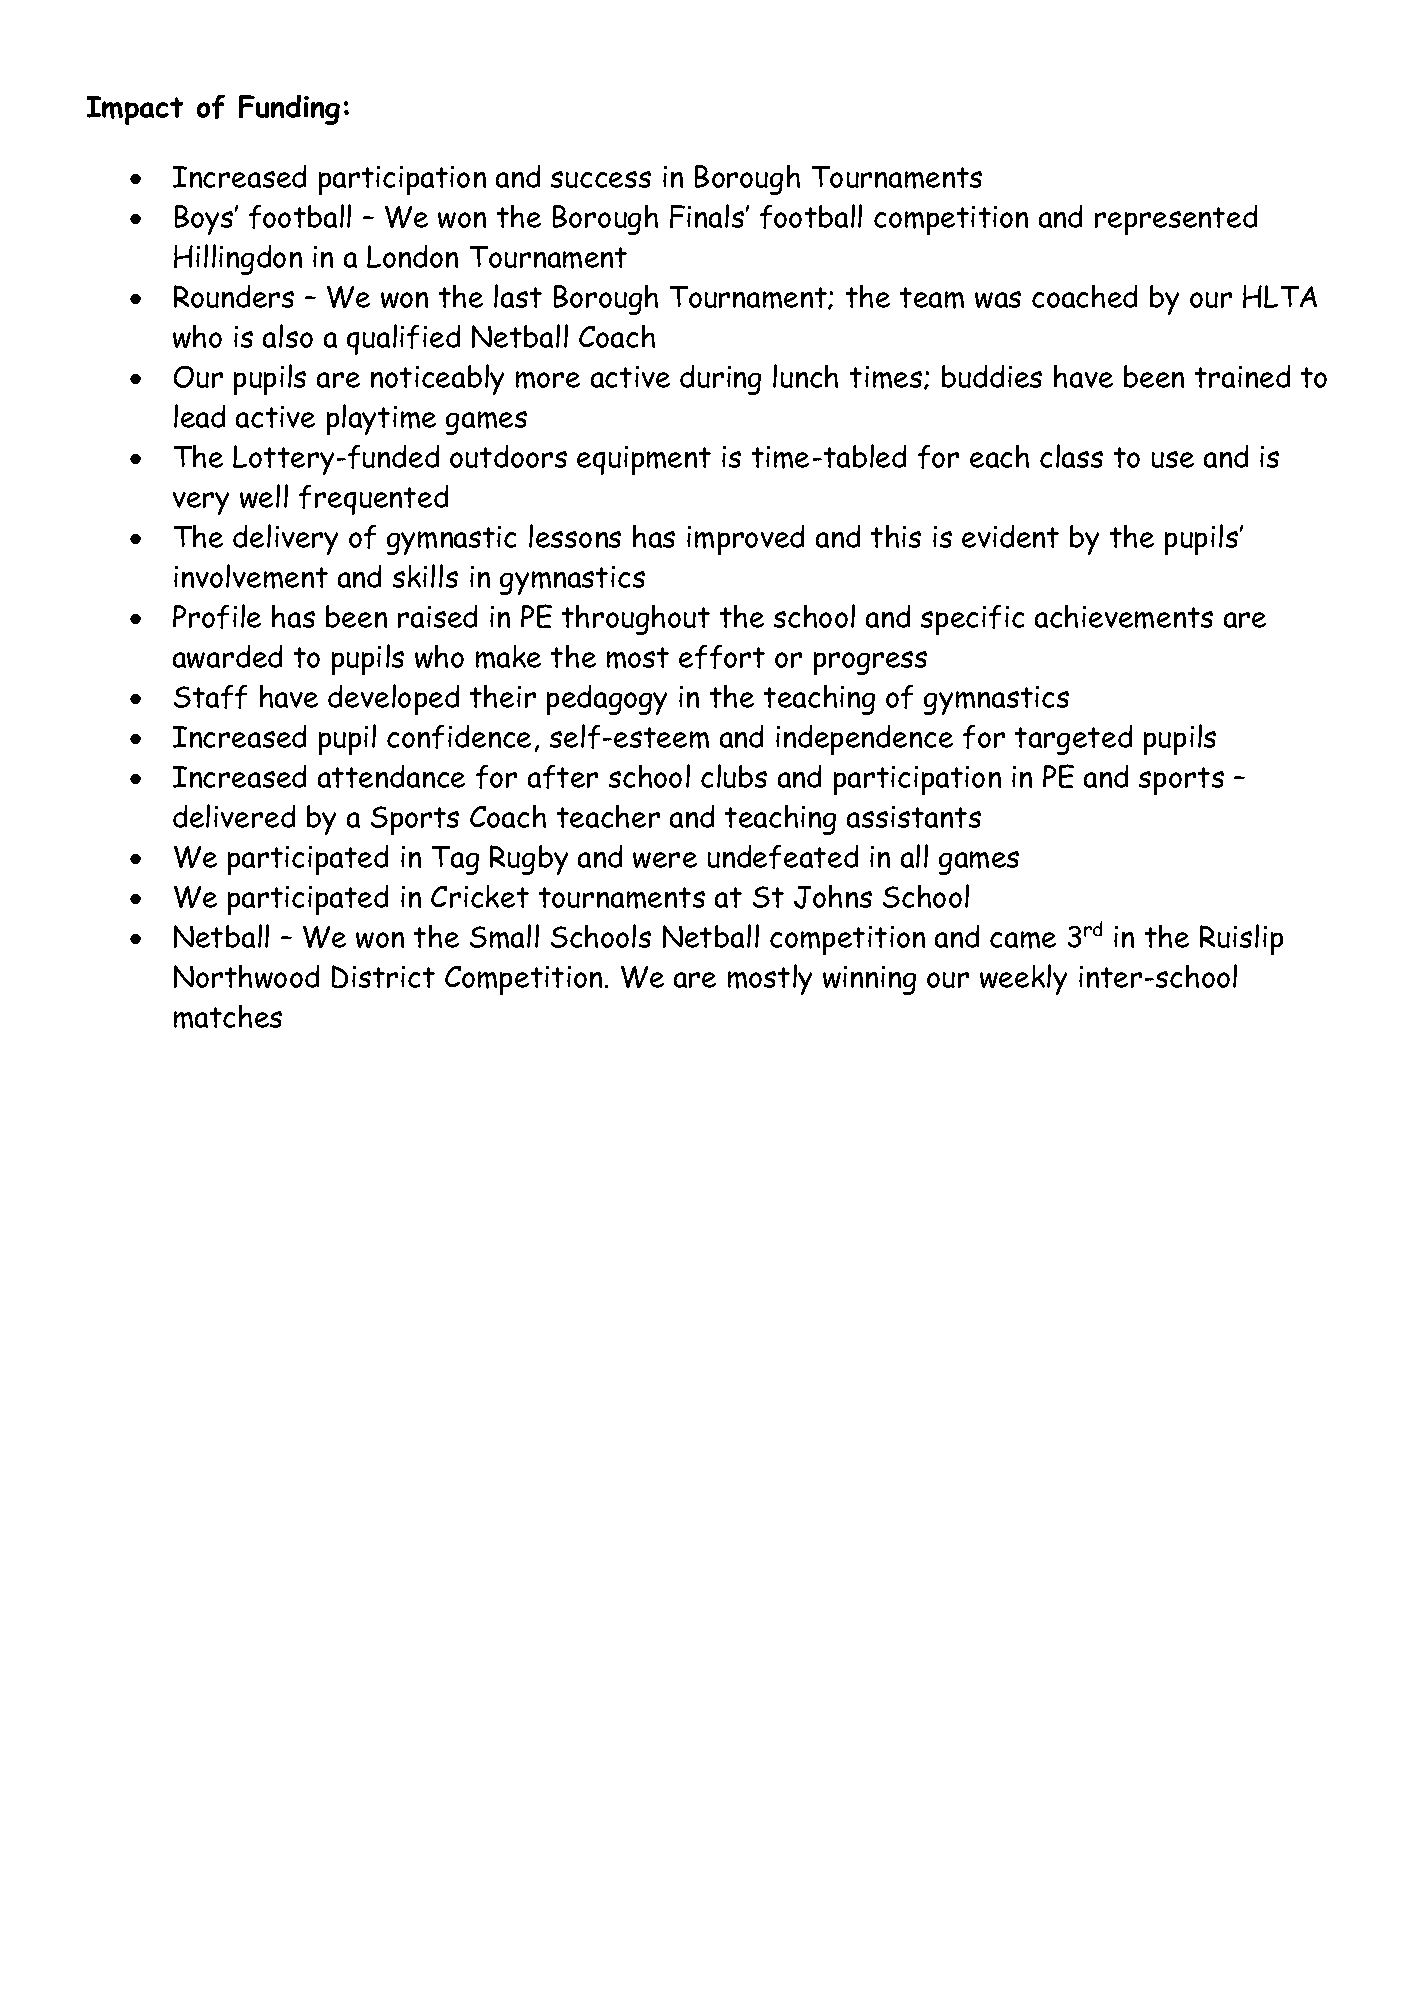 The width and height of the document is (1424, 2013). I want to click on Northwood, so click(246, 976).
